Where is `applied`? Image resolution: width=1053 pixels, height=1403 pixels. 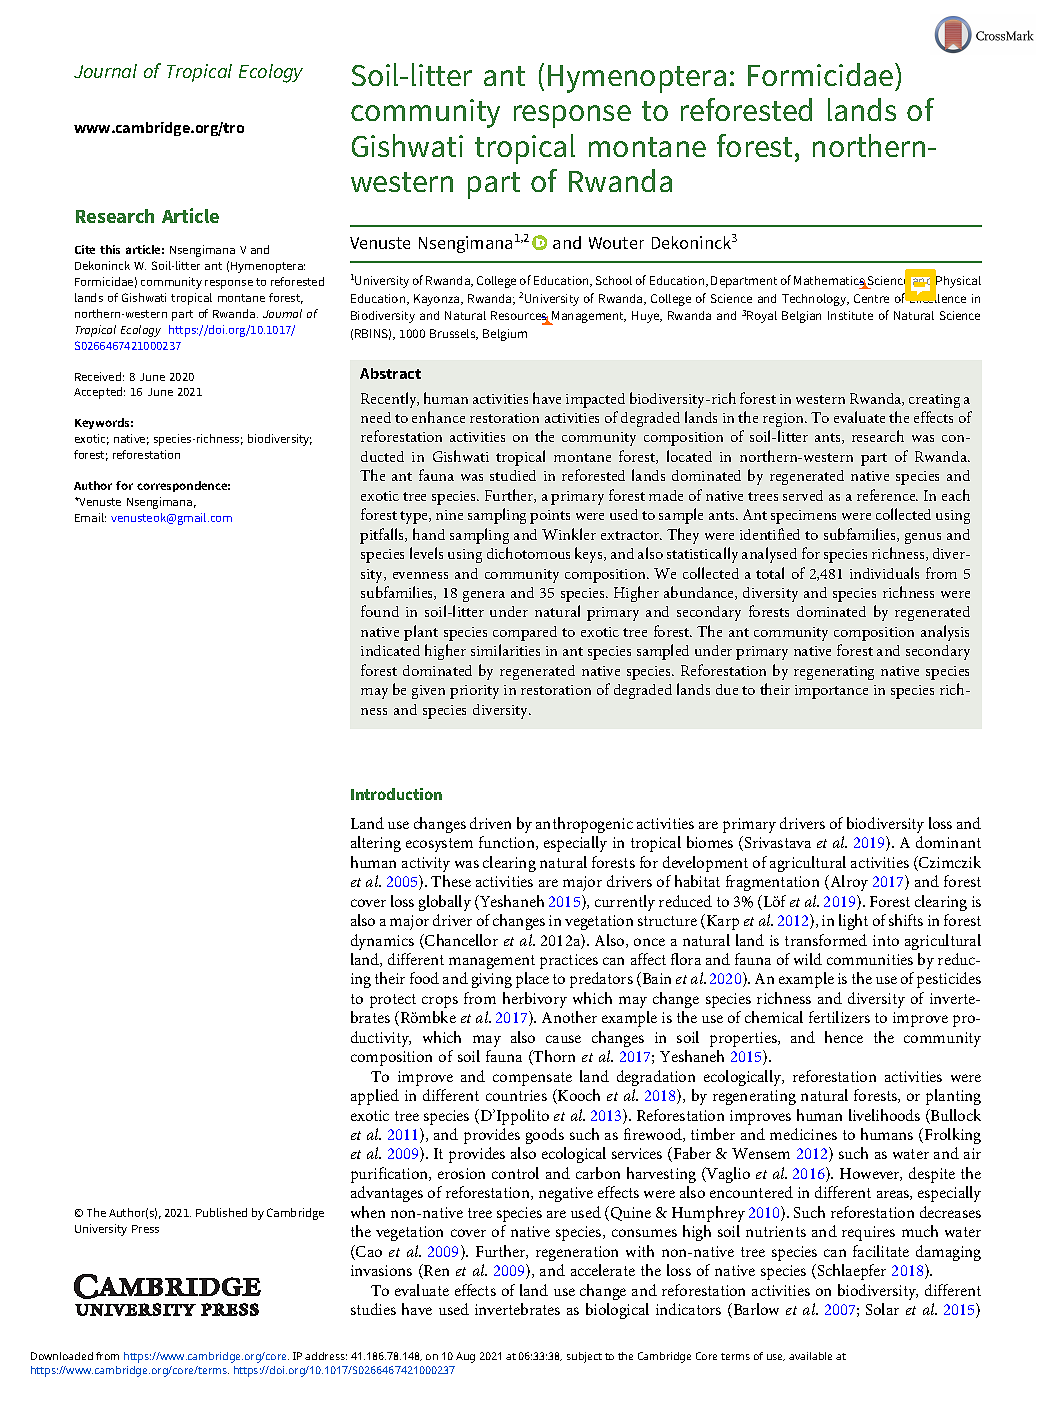 applied is located at coordinates (375, 1097).
